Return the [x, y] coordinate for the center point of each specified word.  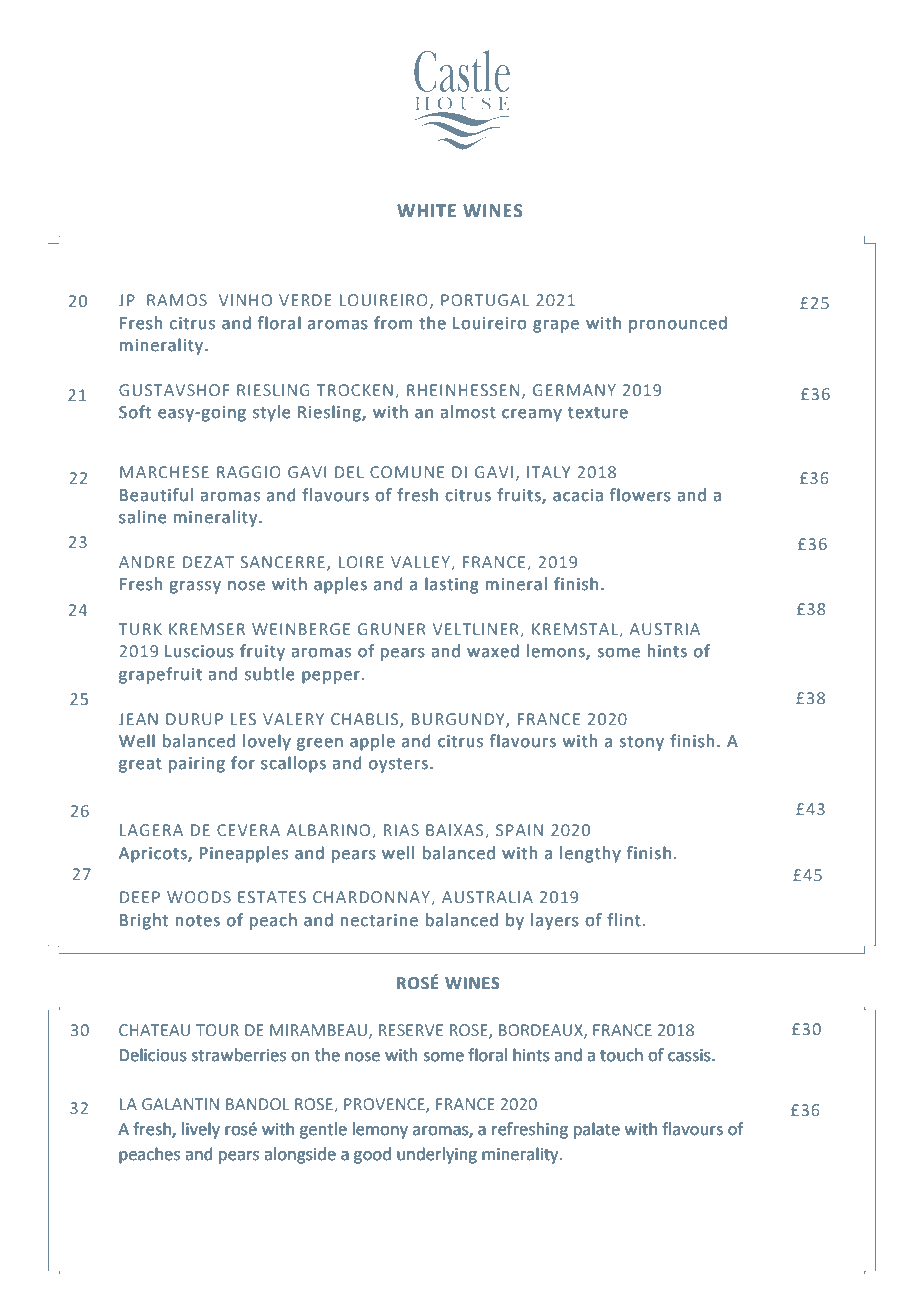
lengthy [590, 854]
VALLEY [420, 562]
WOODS [199, 897]
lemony [380, 1130]
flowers [640, 495]
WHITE [426, 210]
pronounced [678, 324]
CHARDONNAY [372, 898]
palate [597, 1130]
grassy [195, 587]
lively [201, 1130]
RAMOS [177, 300]
